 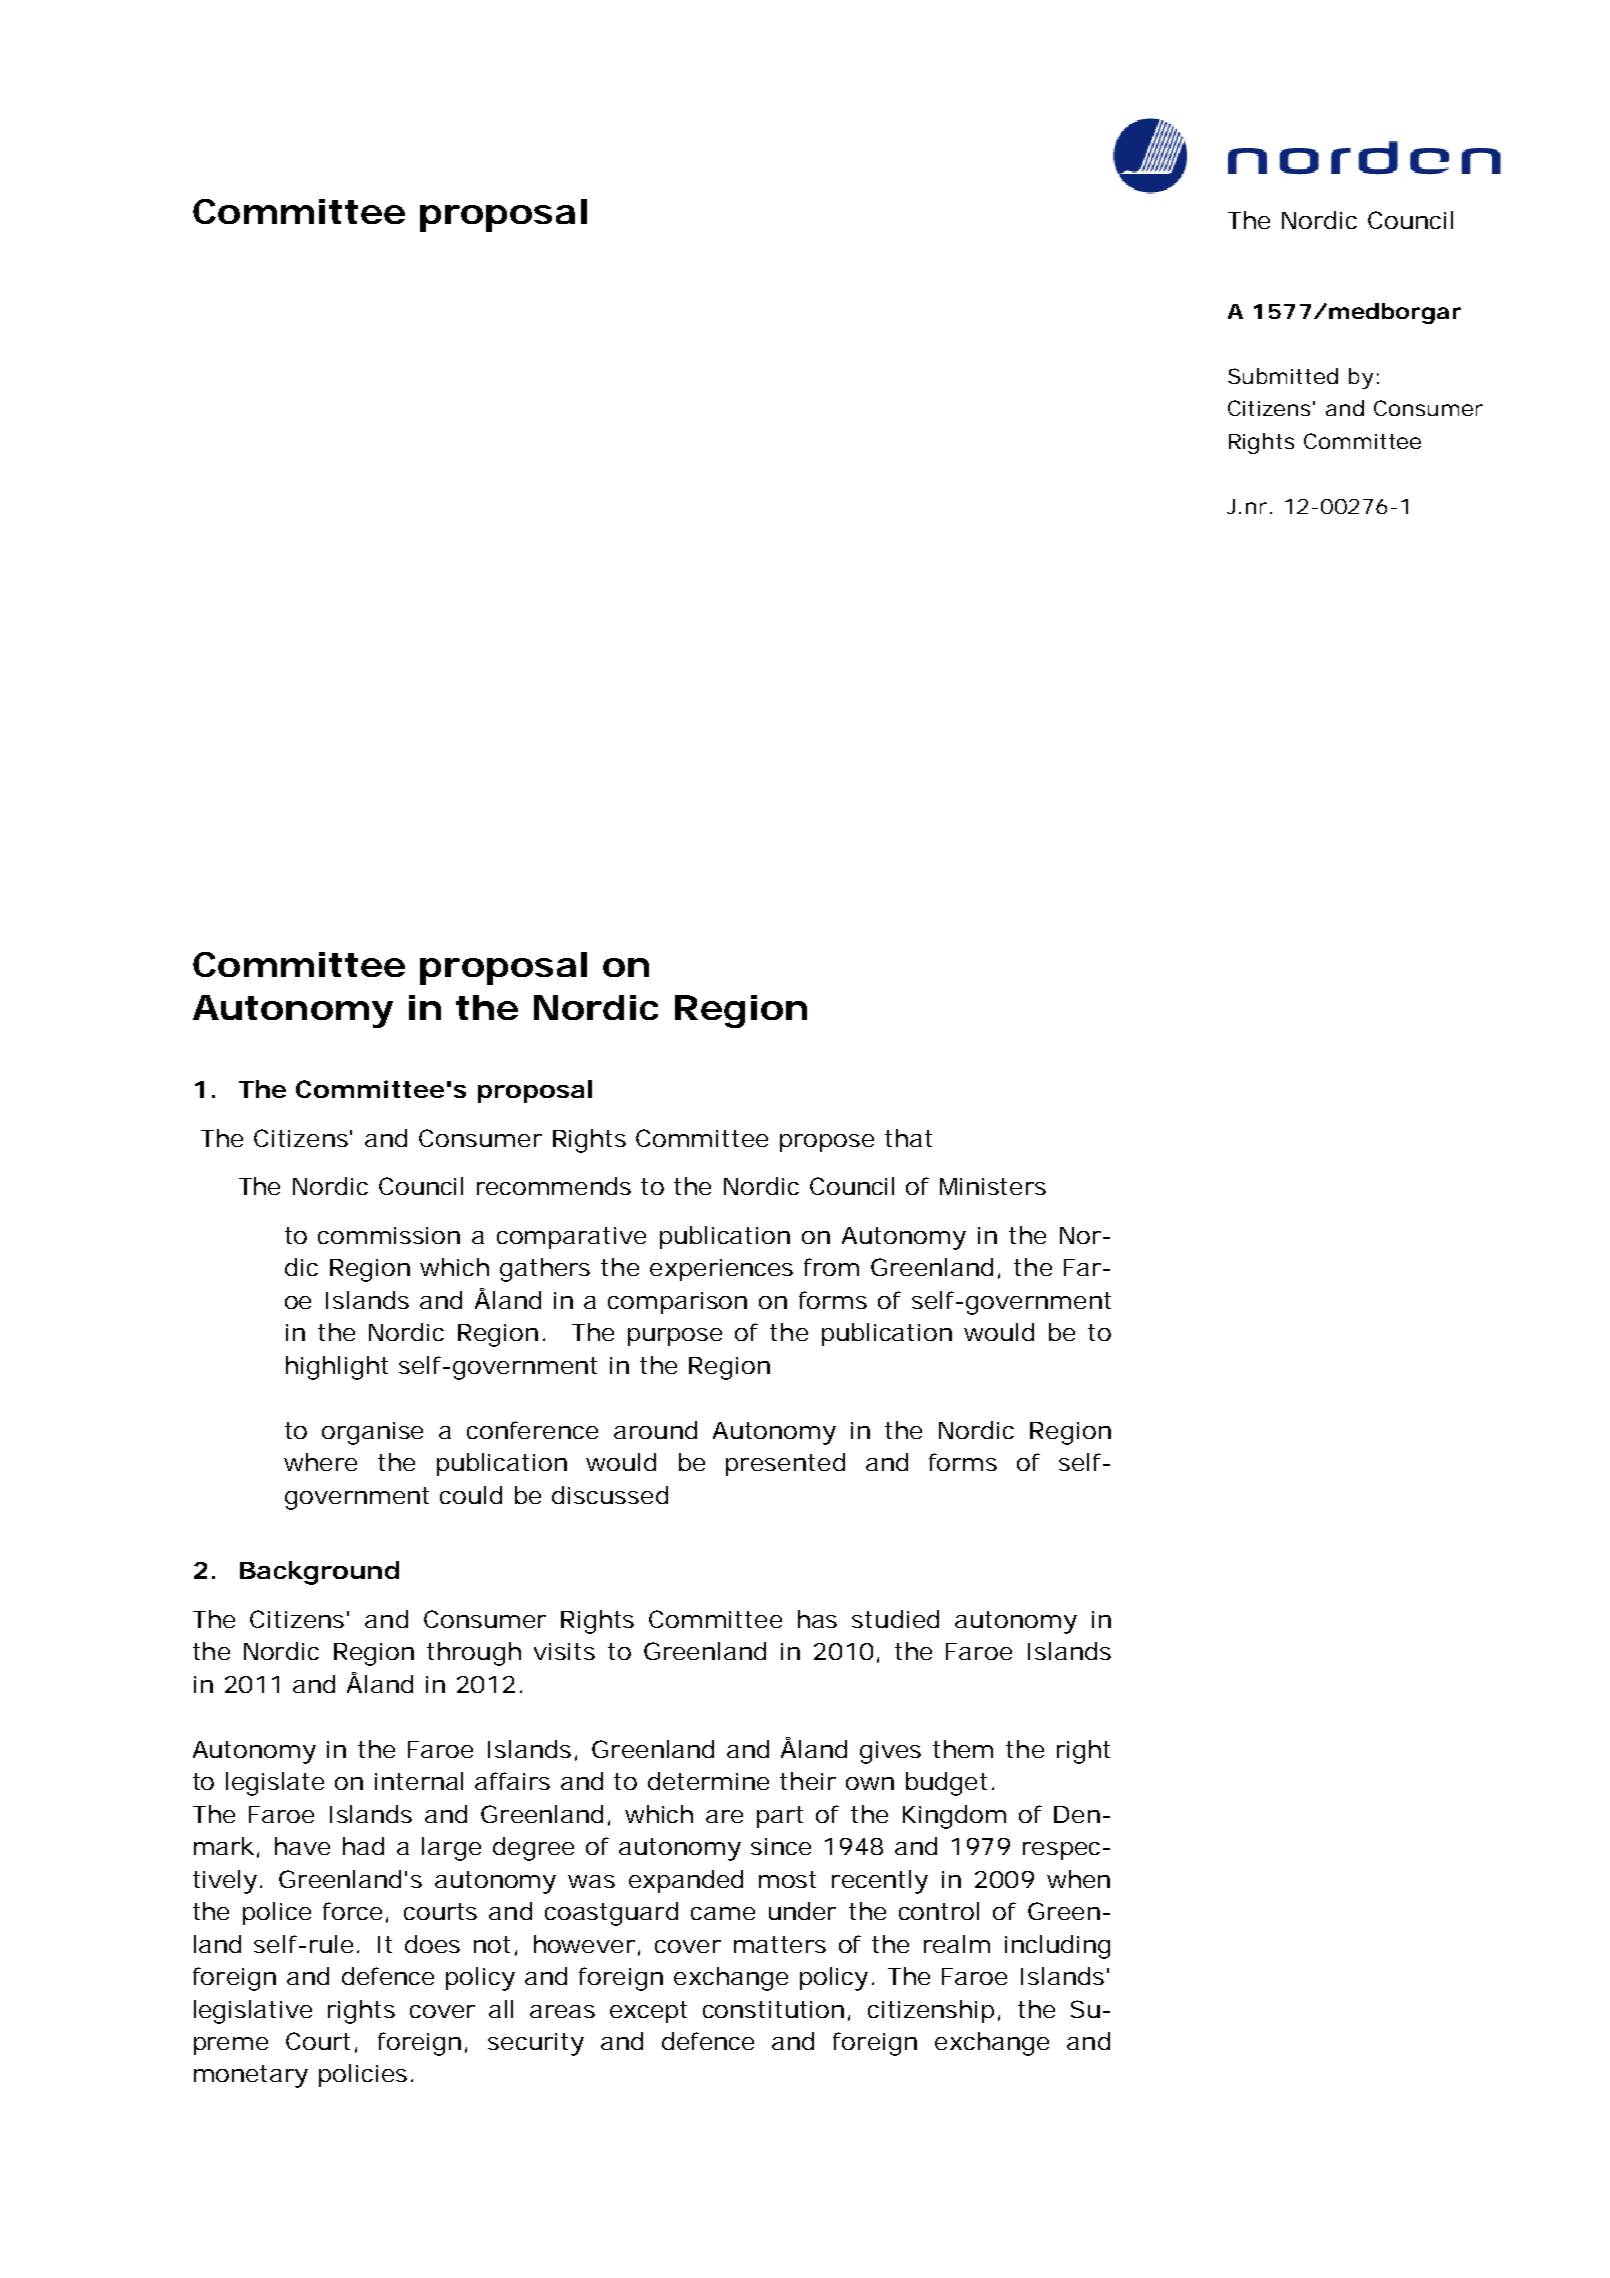 What do you see at coordinates (993, 1186) in the screenshot?
I see `Ministers` at bounding box center [993, 1186].
